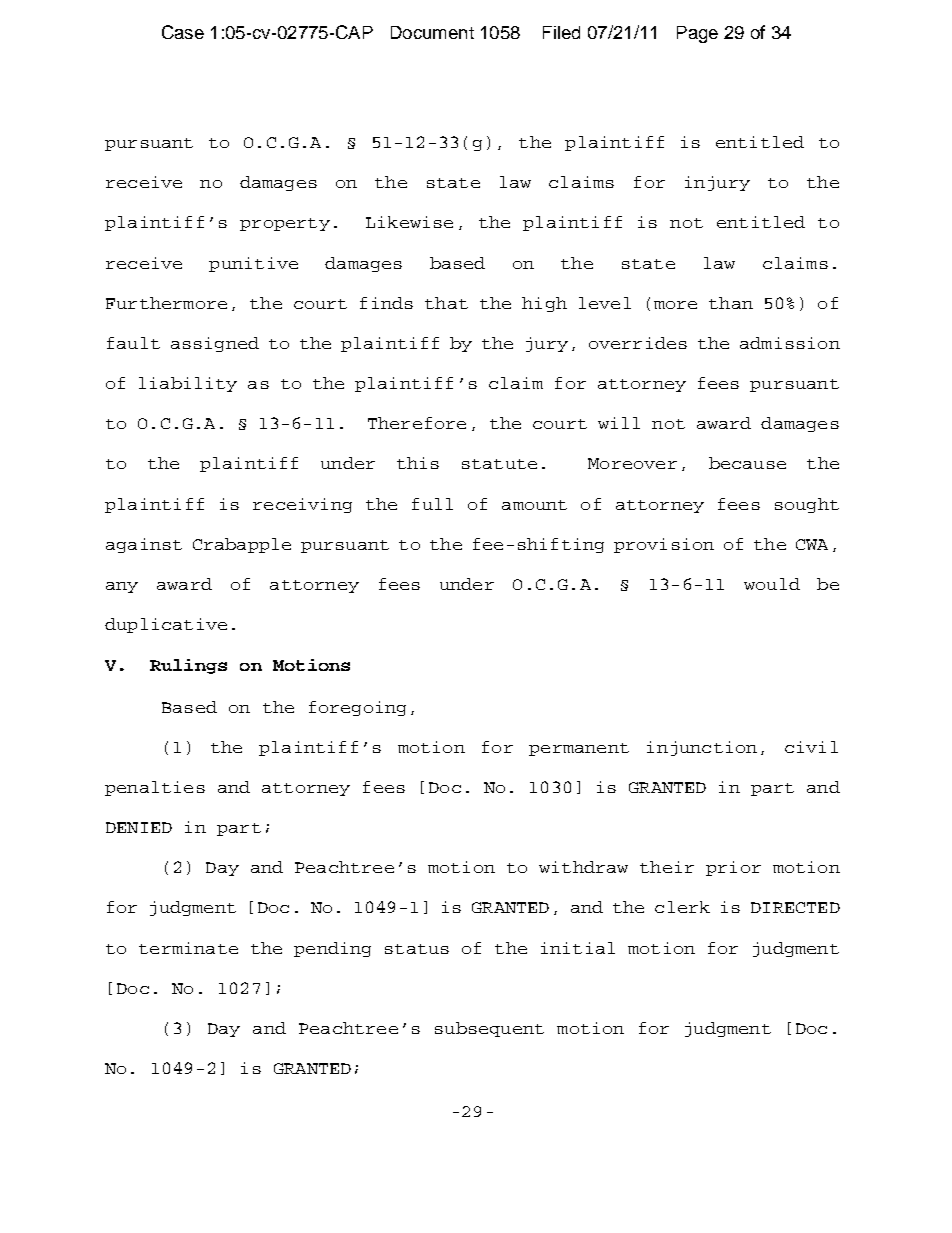 Image resolution: width=952 pixels, height=1233 pixels. Describe the element at coordinates (188, 948) in the image. I see `terminate` at that location.
